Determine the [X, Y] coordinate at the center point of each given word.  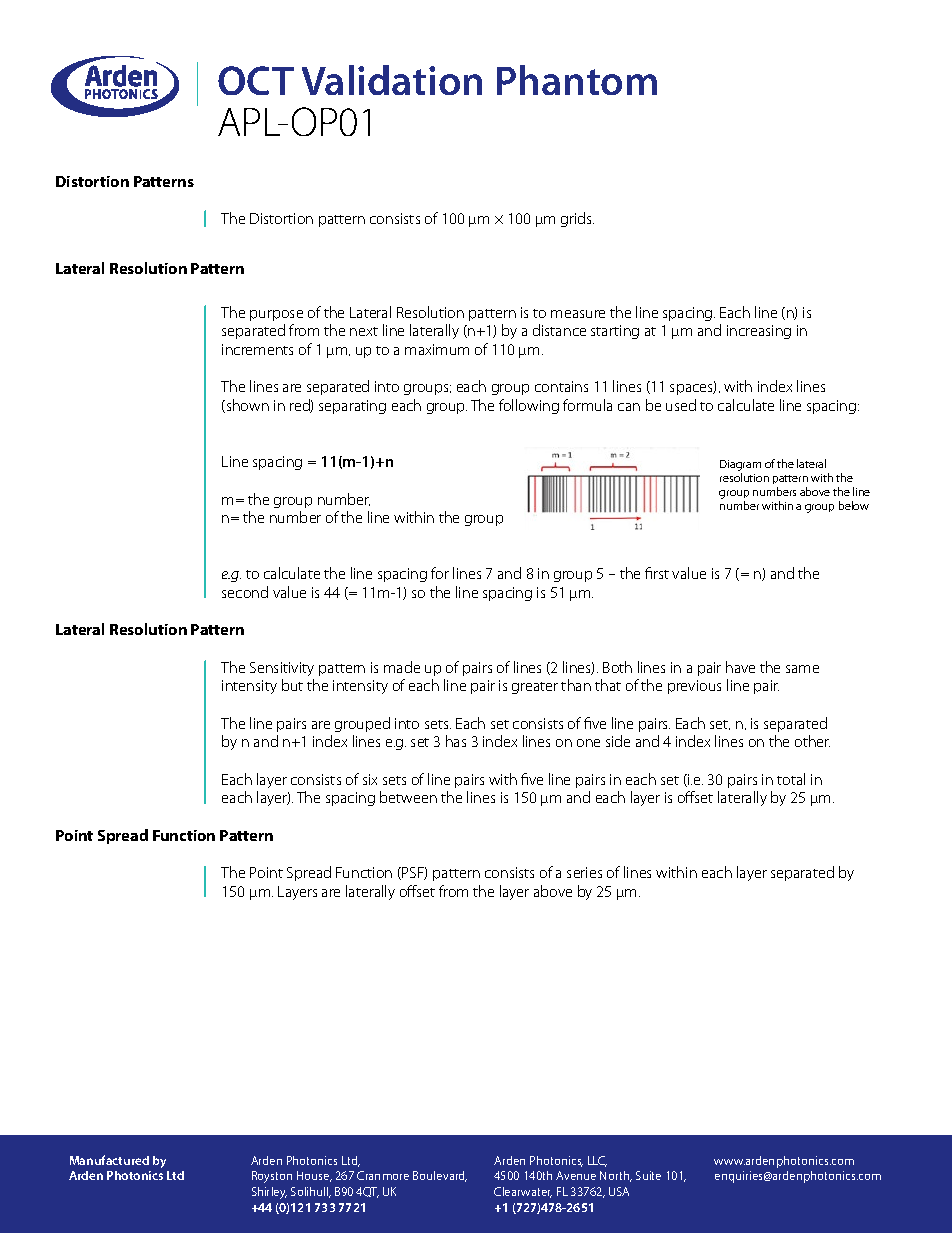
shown [246, 406]
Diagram [740, 467]
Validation [392, 80]
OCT [256, 80]
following [529, 406]
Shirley [269, 1193]
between [408, 797]
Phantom [577, 80]
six [370, 779]
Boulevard [440, 1176]
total [791, 779]
